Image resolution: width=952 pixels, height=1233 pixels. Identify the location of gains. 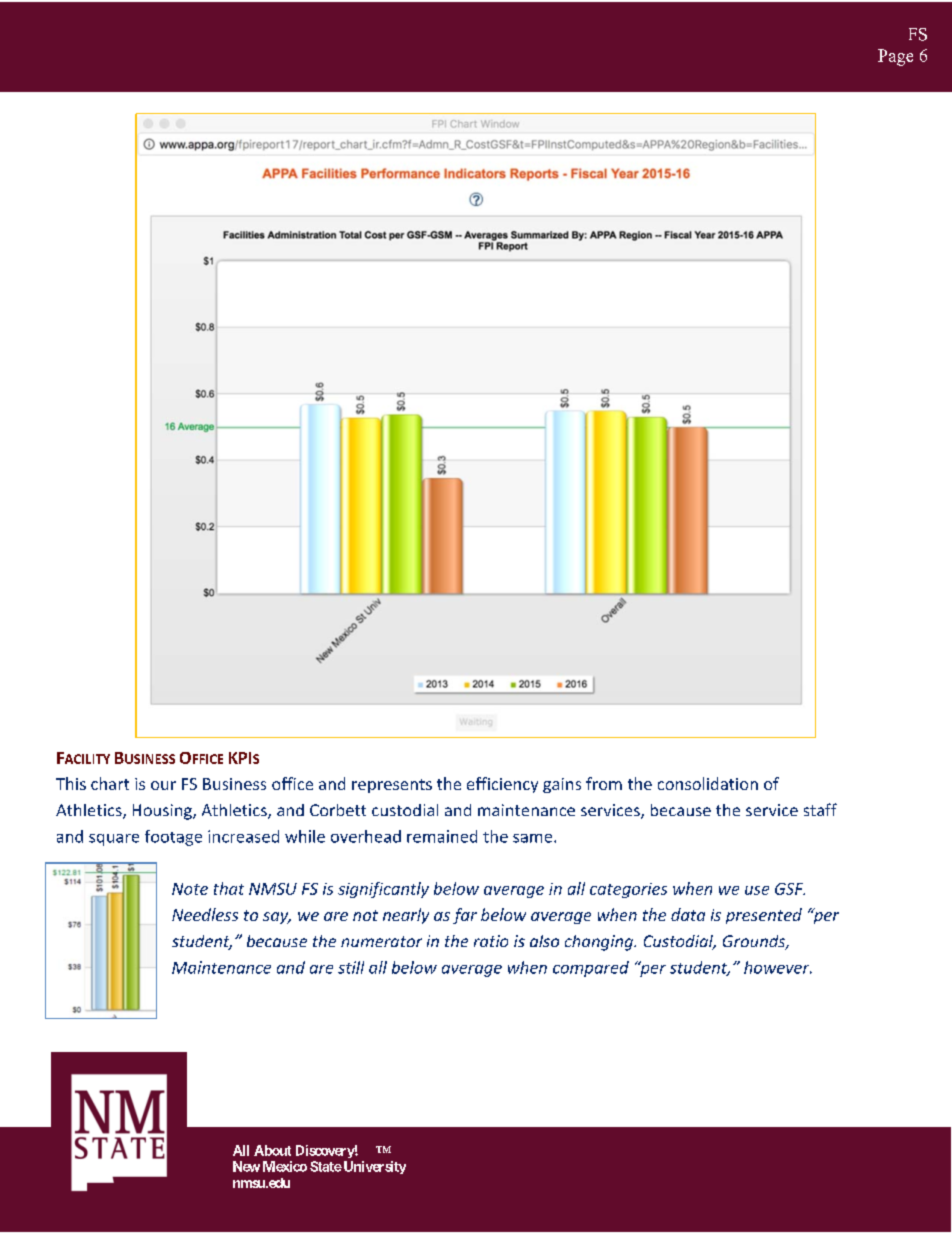
(562, 785).
